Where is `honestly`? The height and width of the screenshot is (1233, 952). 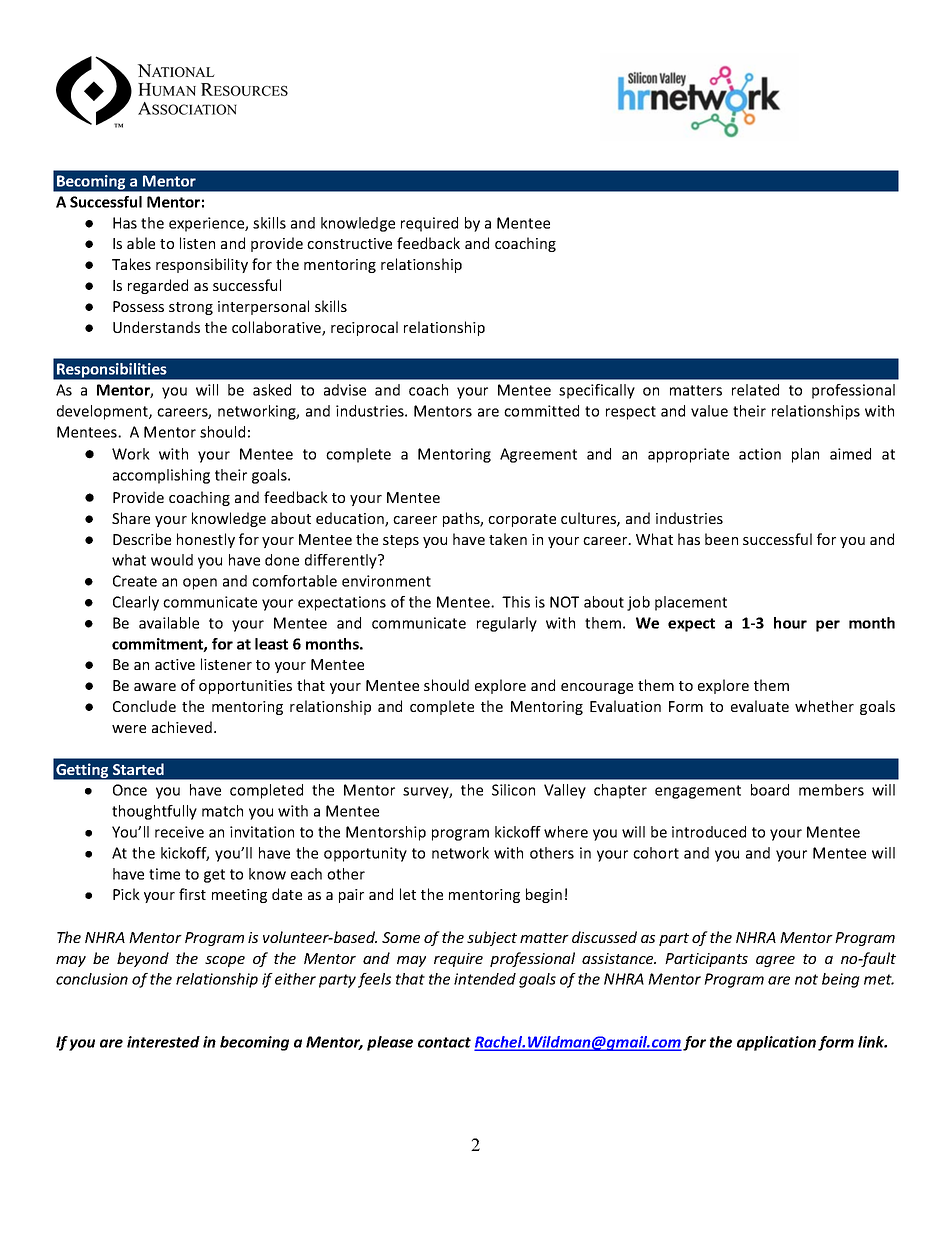
honestly is located at coordinates (206, 540).
